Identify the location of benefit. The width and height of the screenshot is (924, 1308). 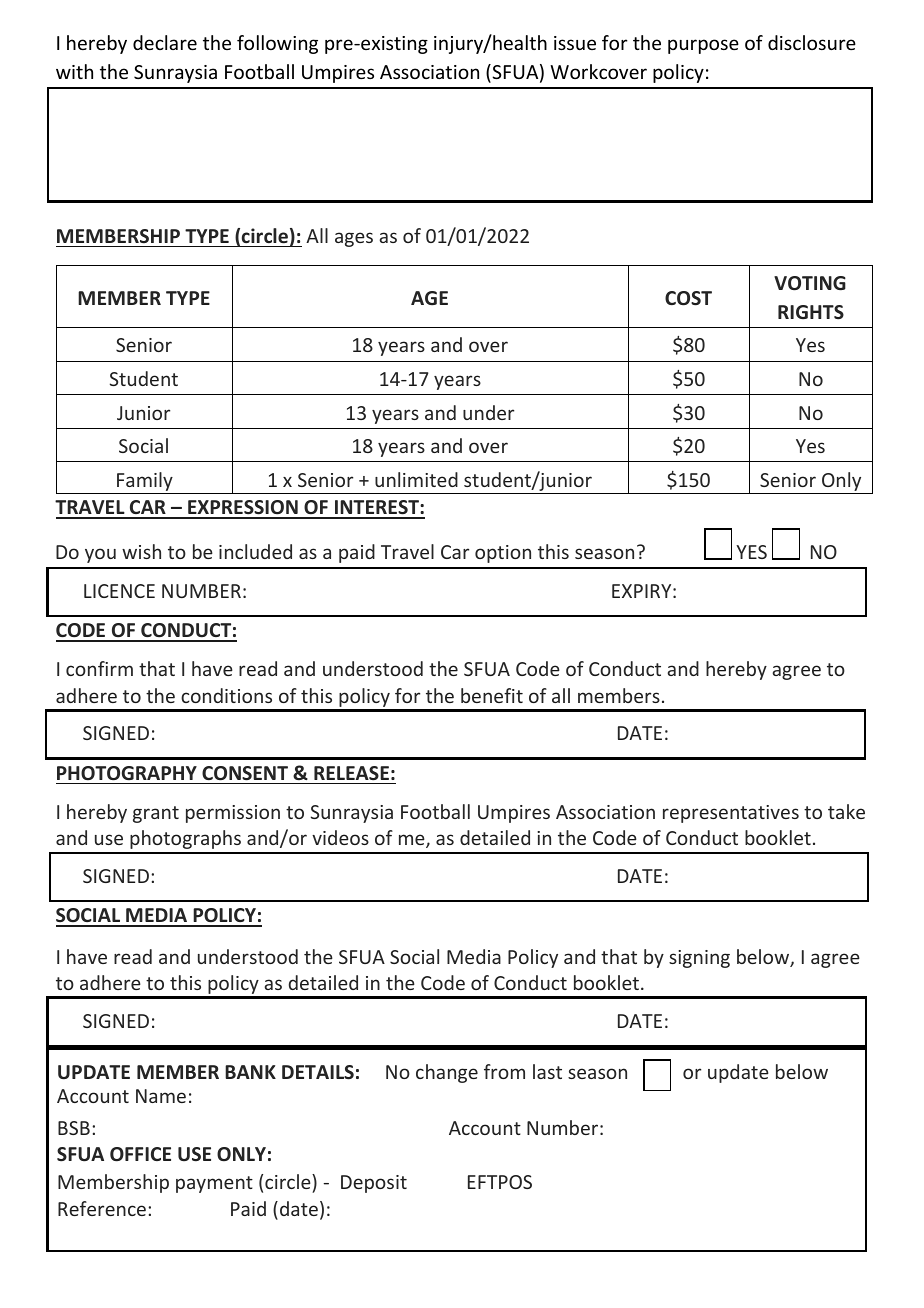
(492, 695).
